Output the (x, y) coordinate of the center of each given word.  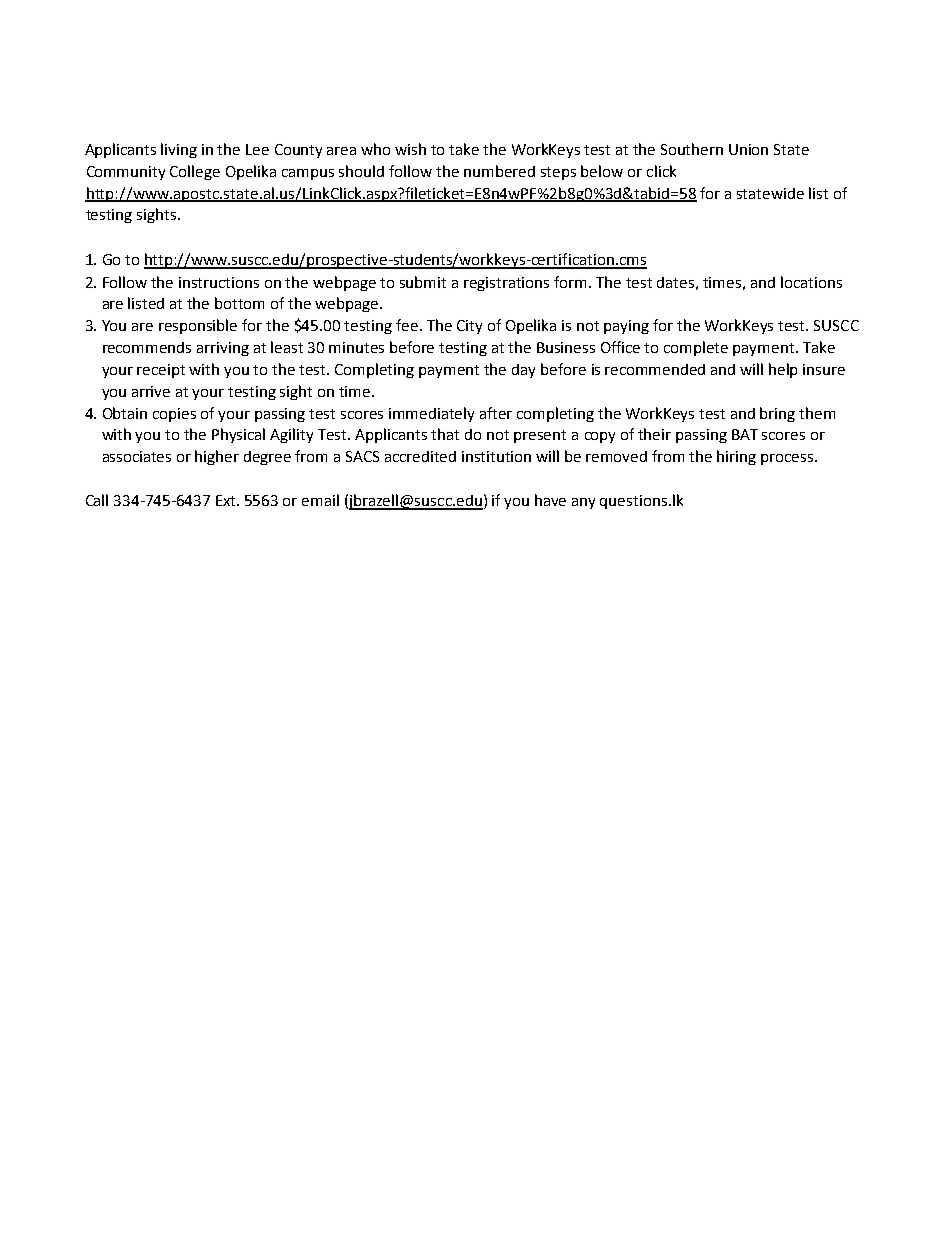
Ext (227, 500)
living (179, 150)
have (550, 500)
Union (748, 149)
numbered (499, 171)
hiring (736, 457)
